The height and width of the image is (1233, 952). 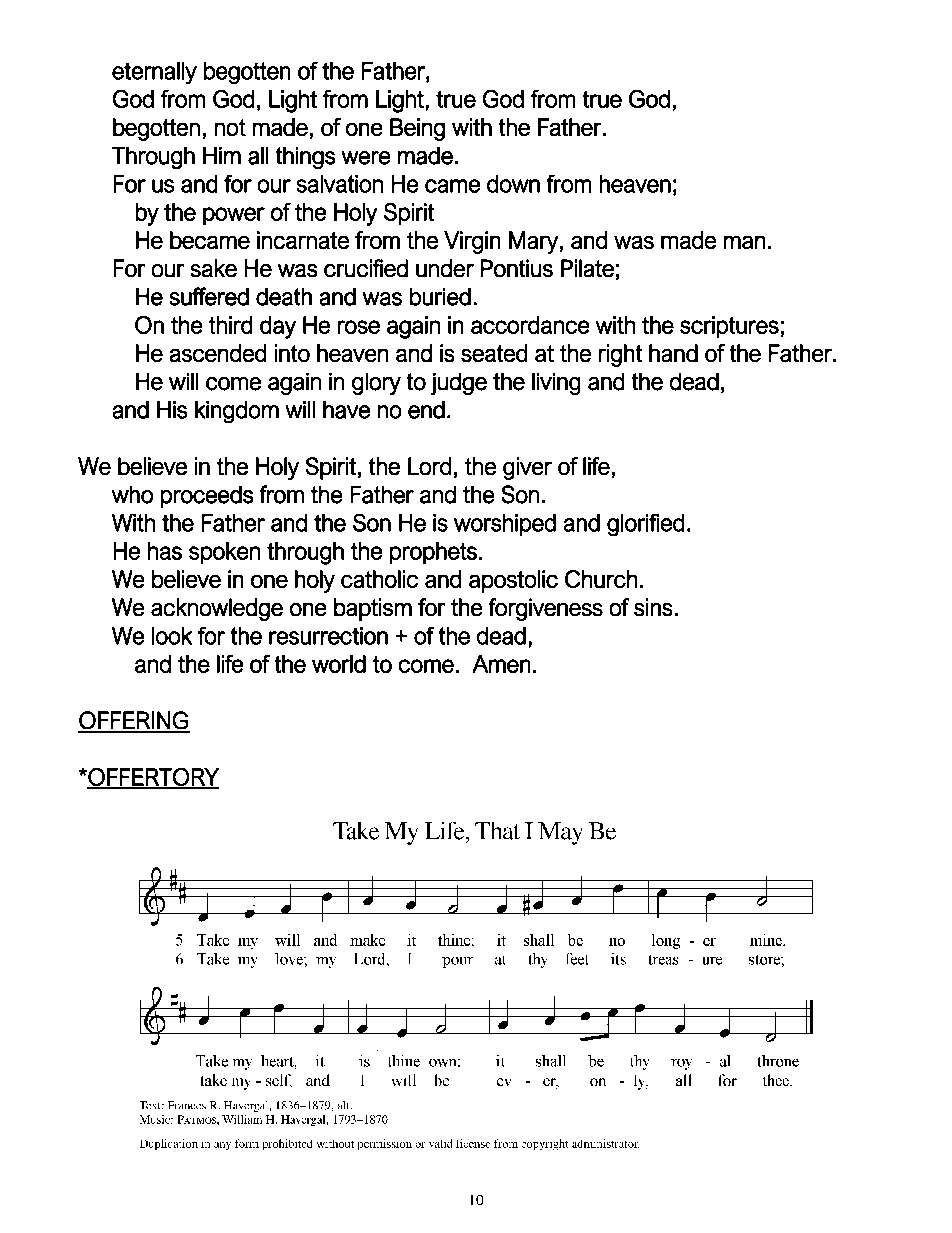 I want to click on down, so click(x=513, y=184).
